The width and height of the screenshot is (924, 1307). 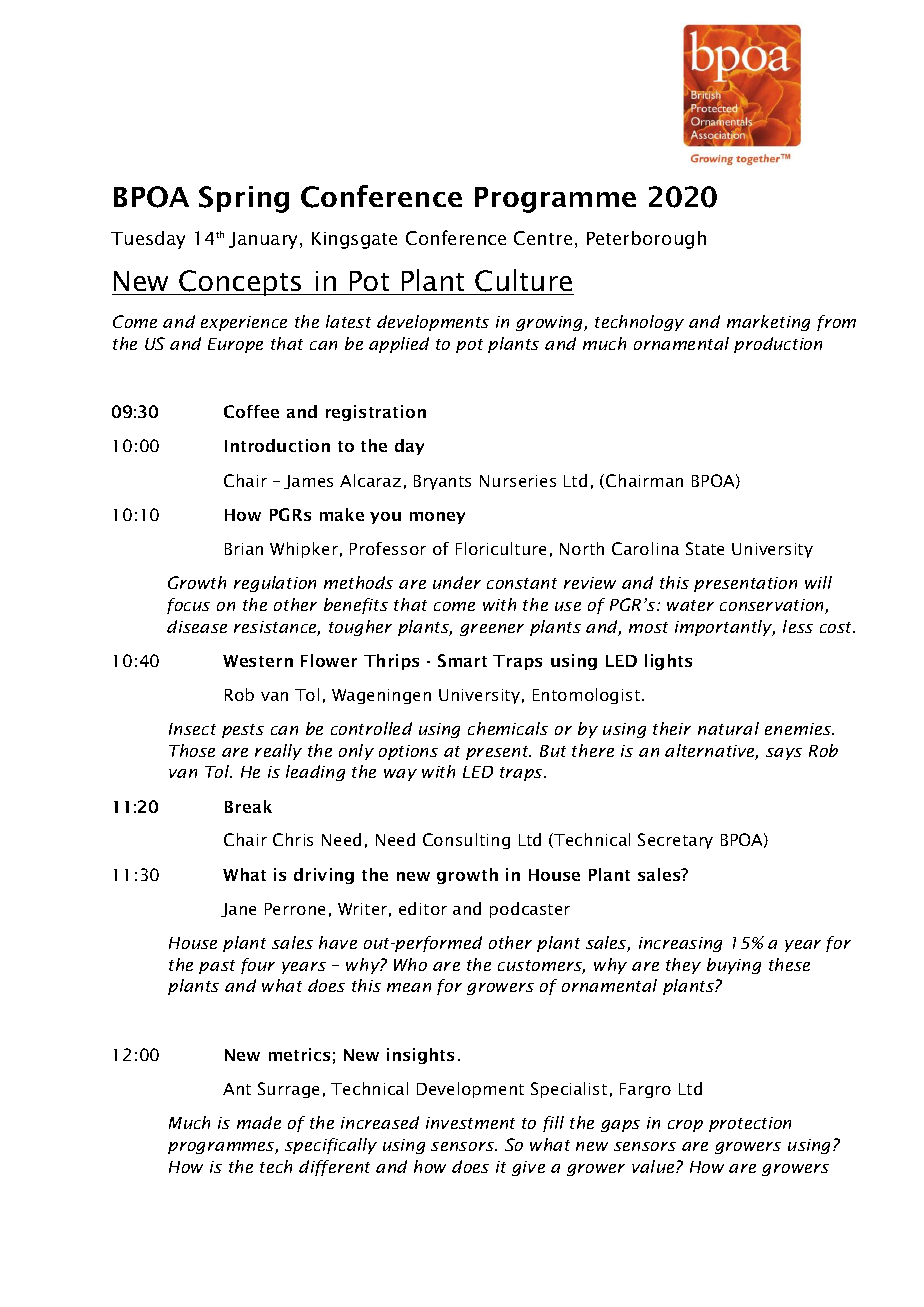 What do you see at coordinates (705, 548) in the screenshot?
I see `State` at bounding box center [705, 548].
